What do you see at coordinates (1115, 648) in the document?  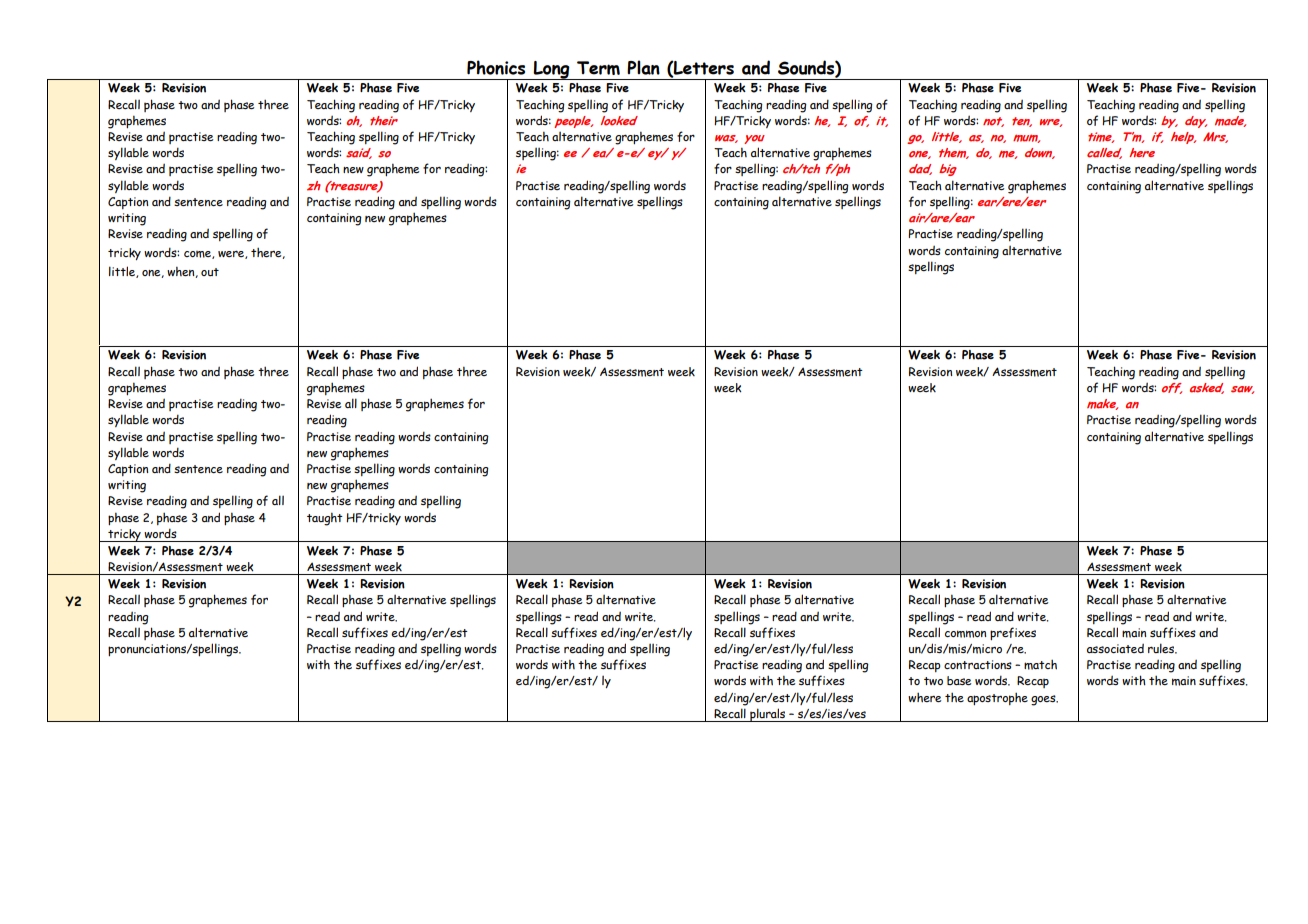 I see `associated` at bounding box center [1115, 648].
